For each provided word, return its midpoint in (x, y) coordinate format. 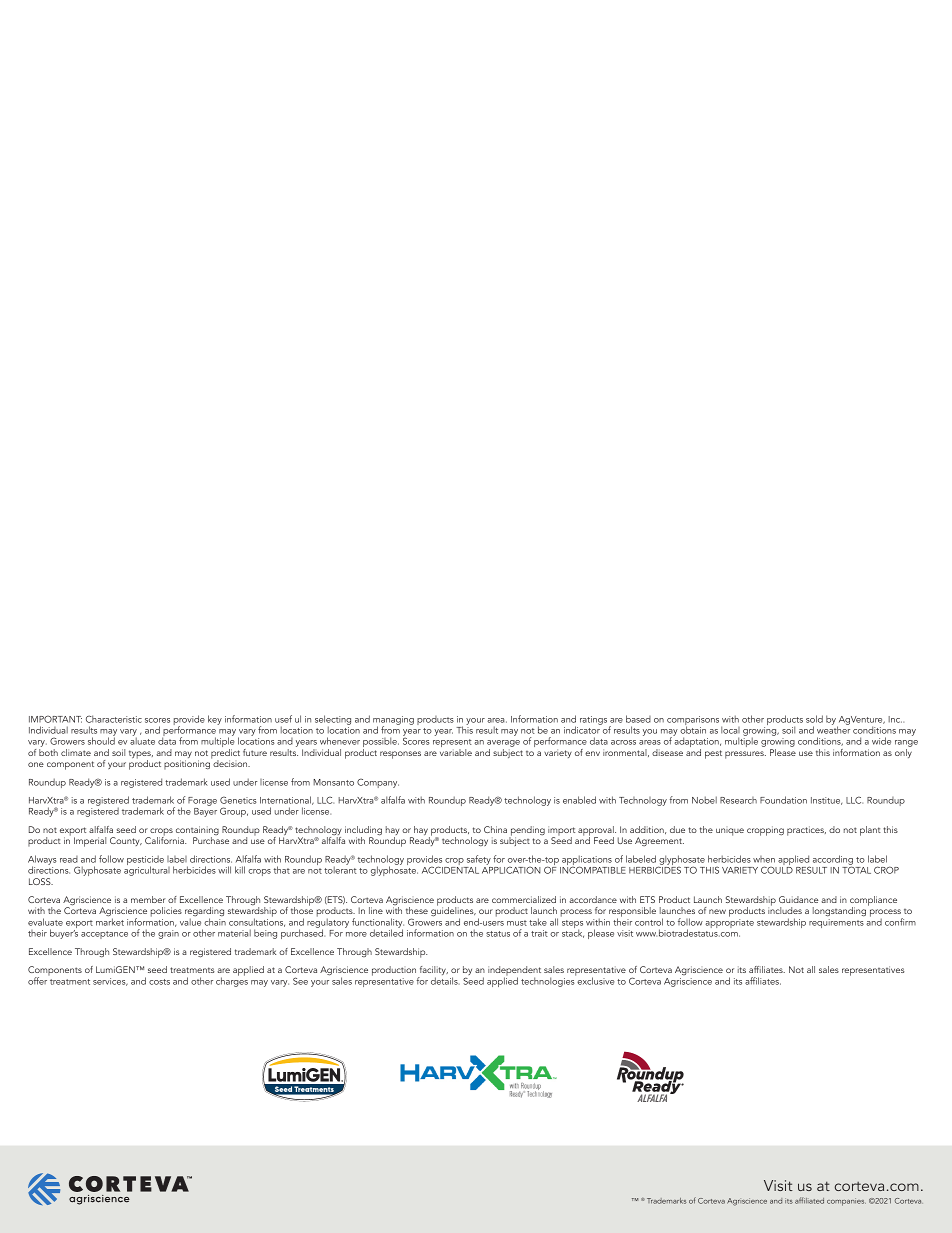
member (148, 899)
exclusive (596, 981)
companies (846, 1202)
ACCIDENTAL (450, 869)
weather (833, 729)
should (101, 740)
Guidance (798, 899)
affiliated (809, 1200)
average (503, 745)
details (445, 981)
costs (159, 982)
